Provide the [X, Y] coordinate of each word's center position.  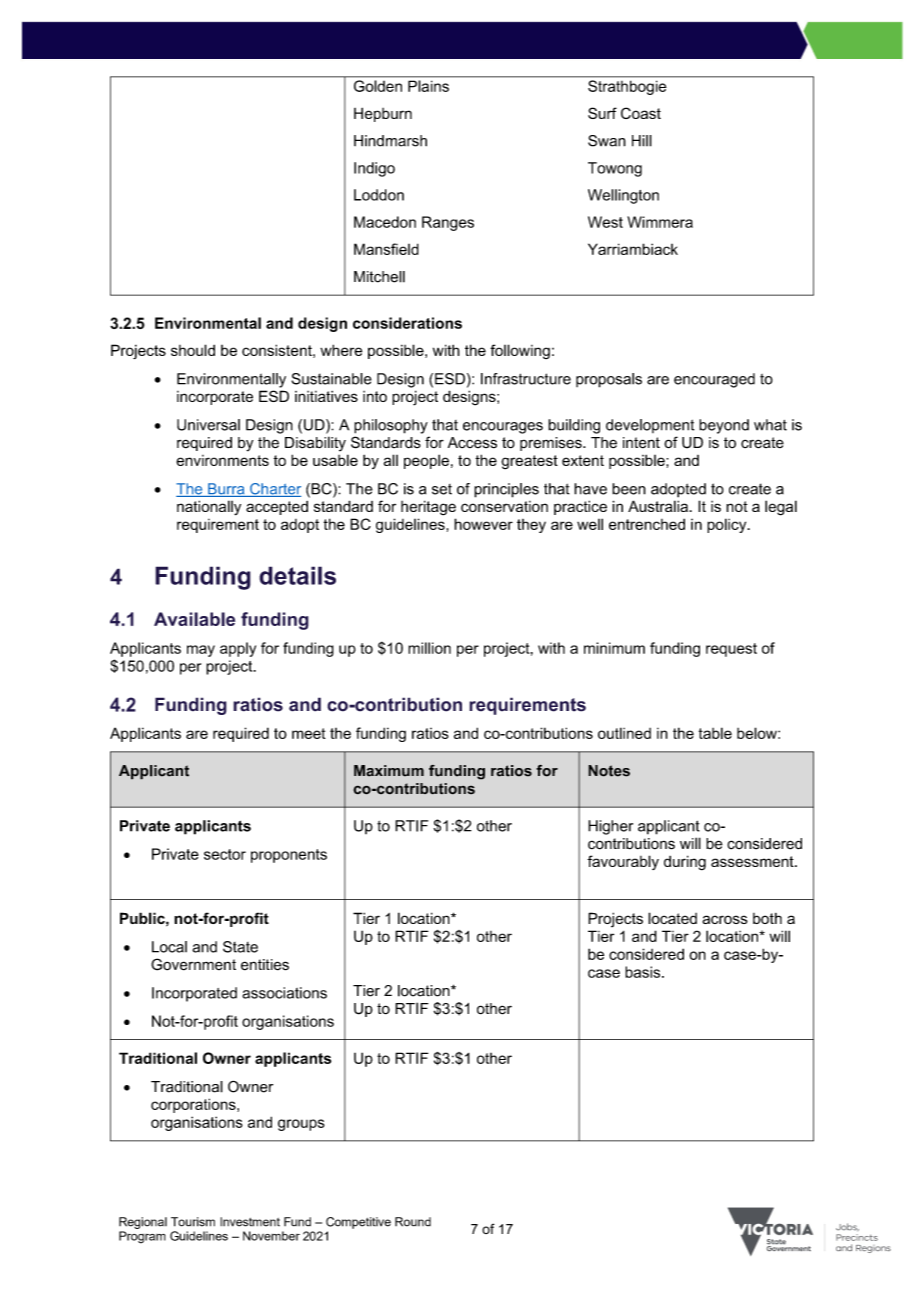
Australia [659, 506]
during [685, 863]
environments [222, 460]
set [442, 489]
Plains [428, 86]
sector [225, 854]
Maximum [389, 771]
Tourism [193, 1222]
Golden [378, 86]
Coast [641, 113]
